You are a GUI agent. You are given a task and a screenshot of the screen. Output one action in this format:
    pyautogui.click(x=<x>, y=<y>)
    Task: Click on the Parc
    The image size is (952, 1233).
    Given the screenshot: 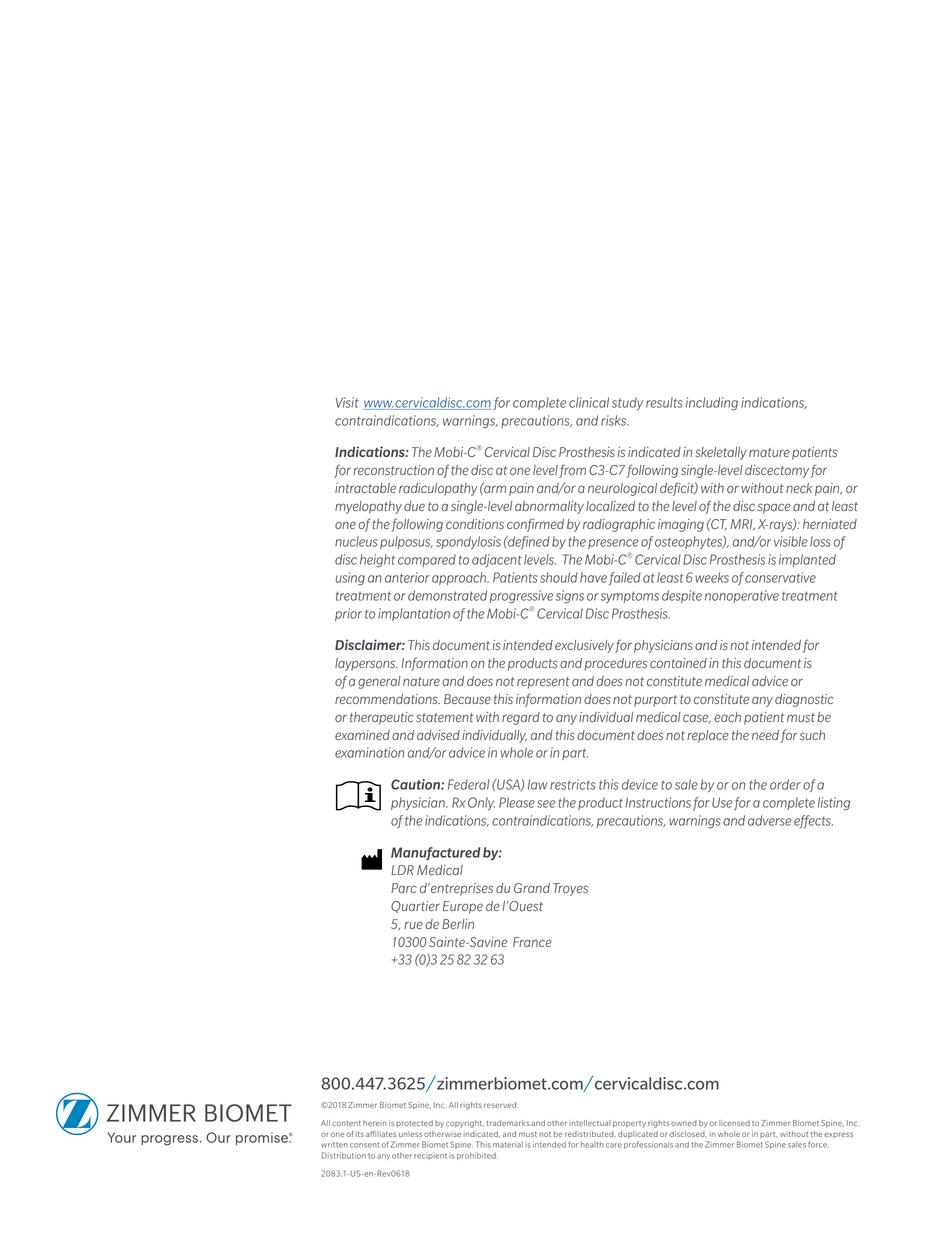 What is the action you would take?
    pyautogui.click(x=404, y=888)
